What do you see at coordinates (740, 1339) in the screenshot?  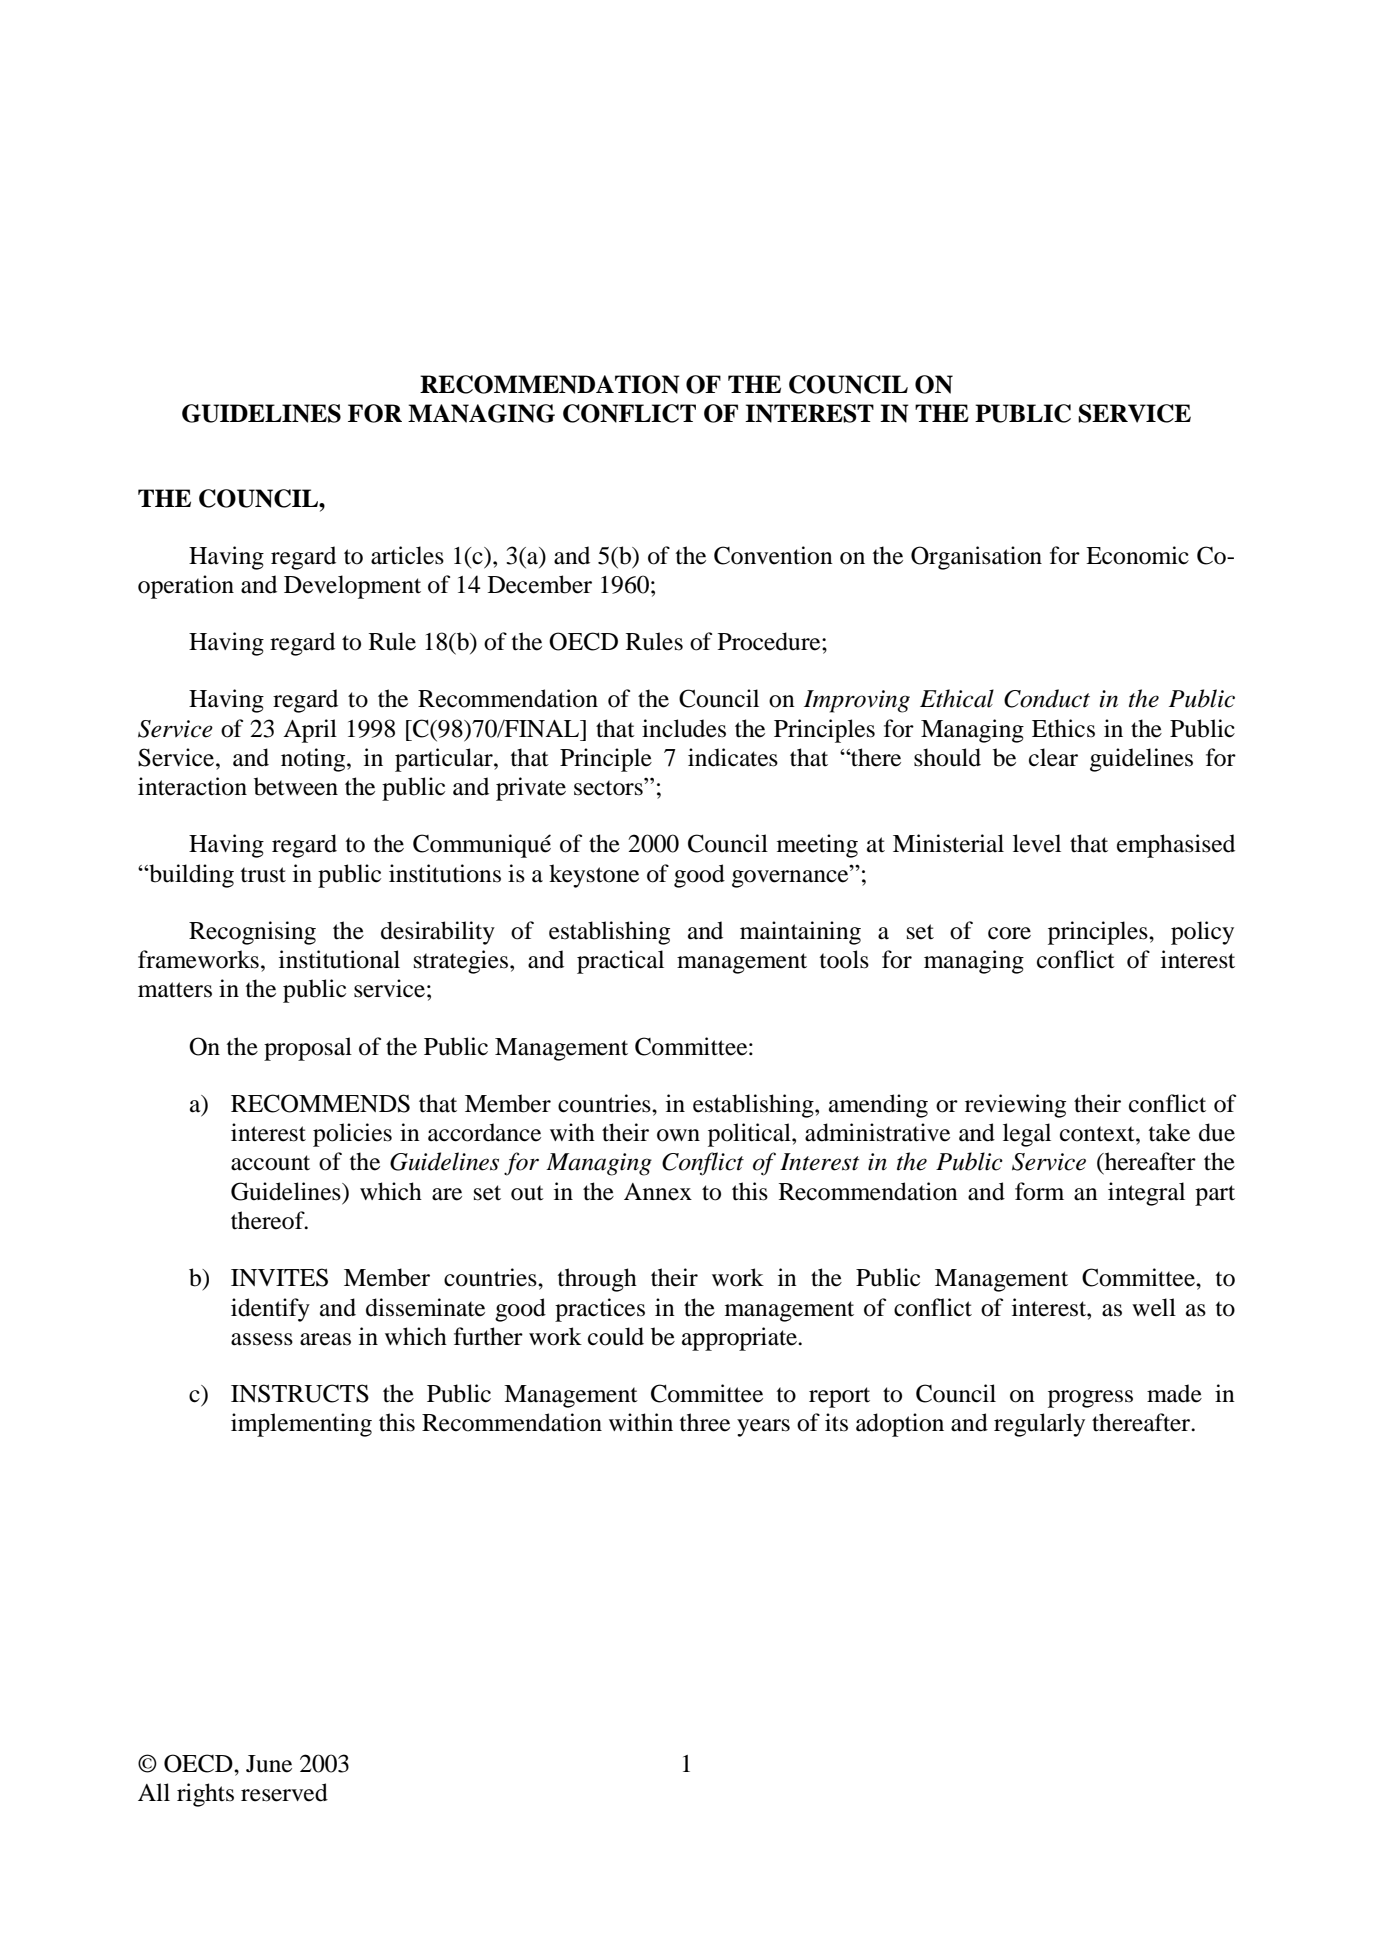 I see `appropriate` at bounding box center [740, 1339].
